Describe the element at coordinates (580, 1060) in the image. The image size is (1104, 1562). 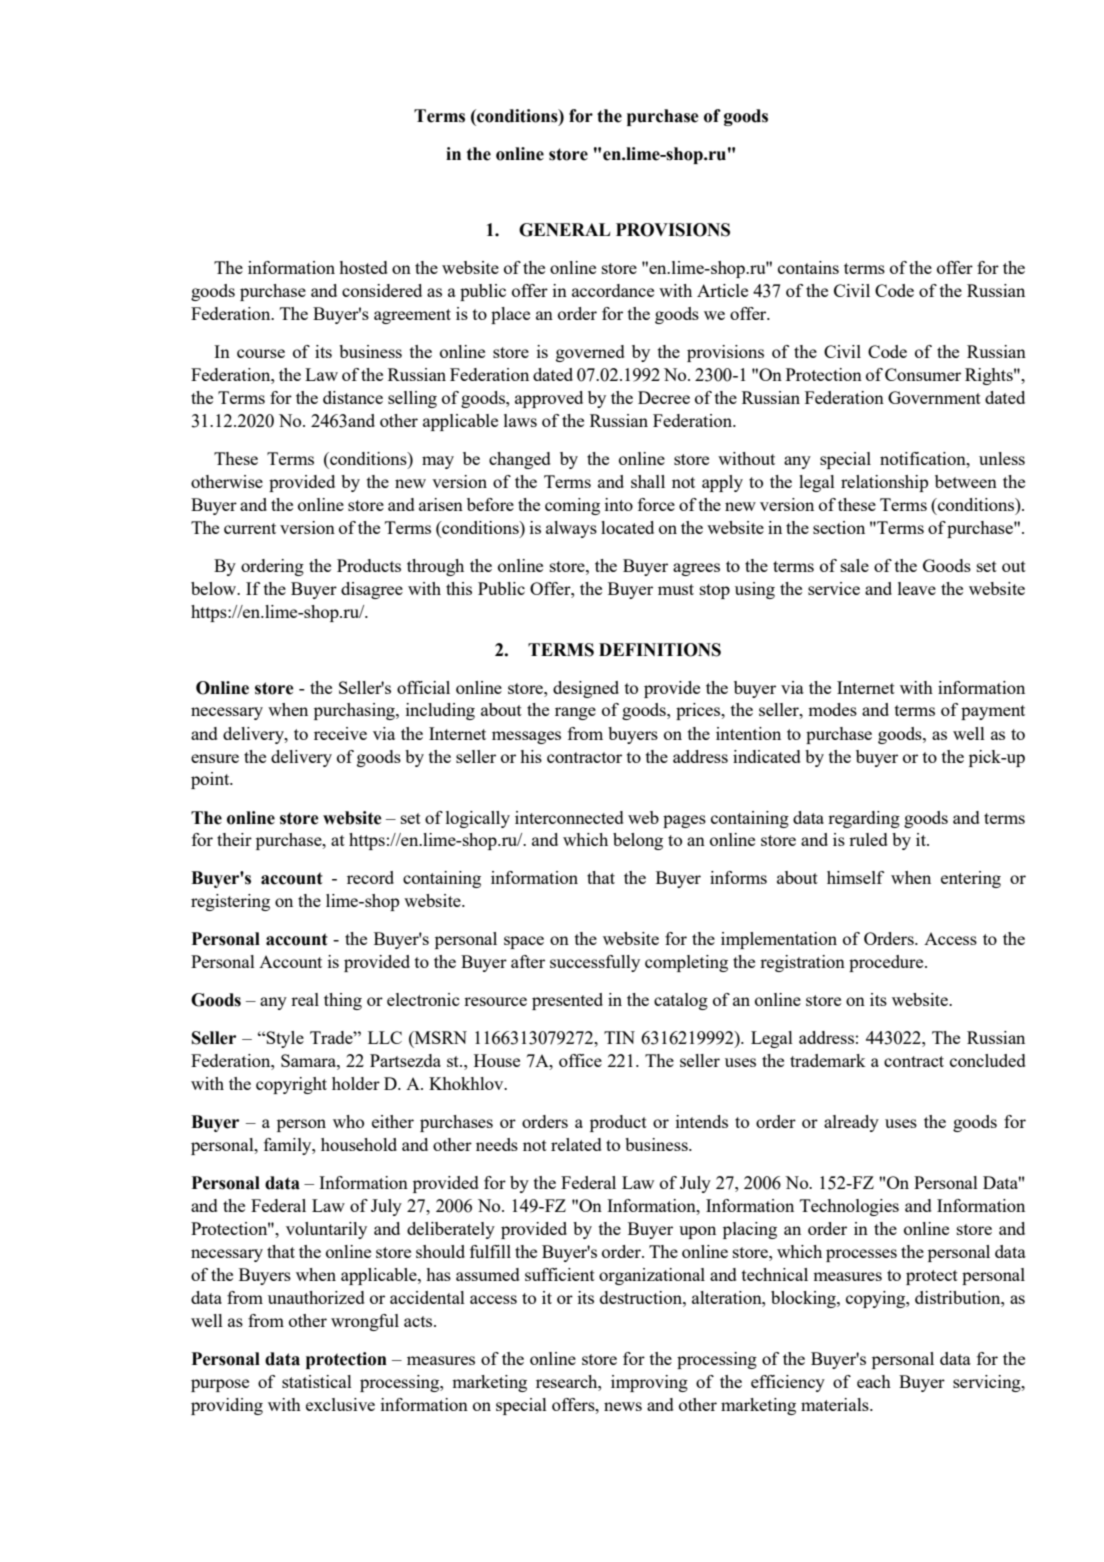
I see `office` at that location.
